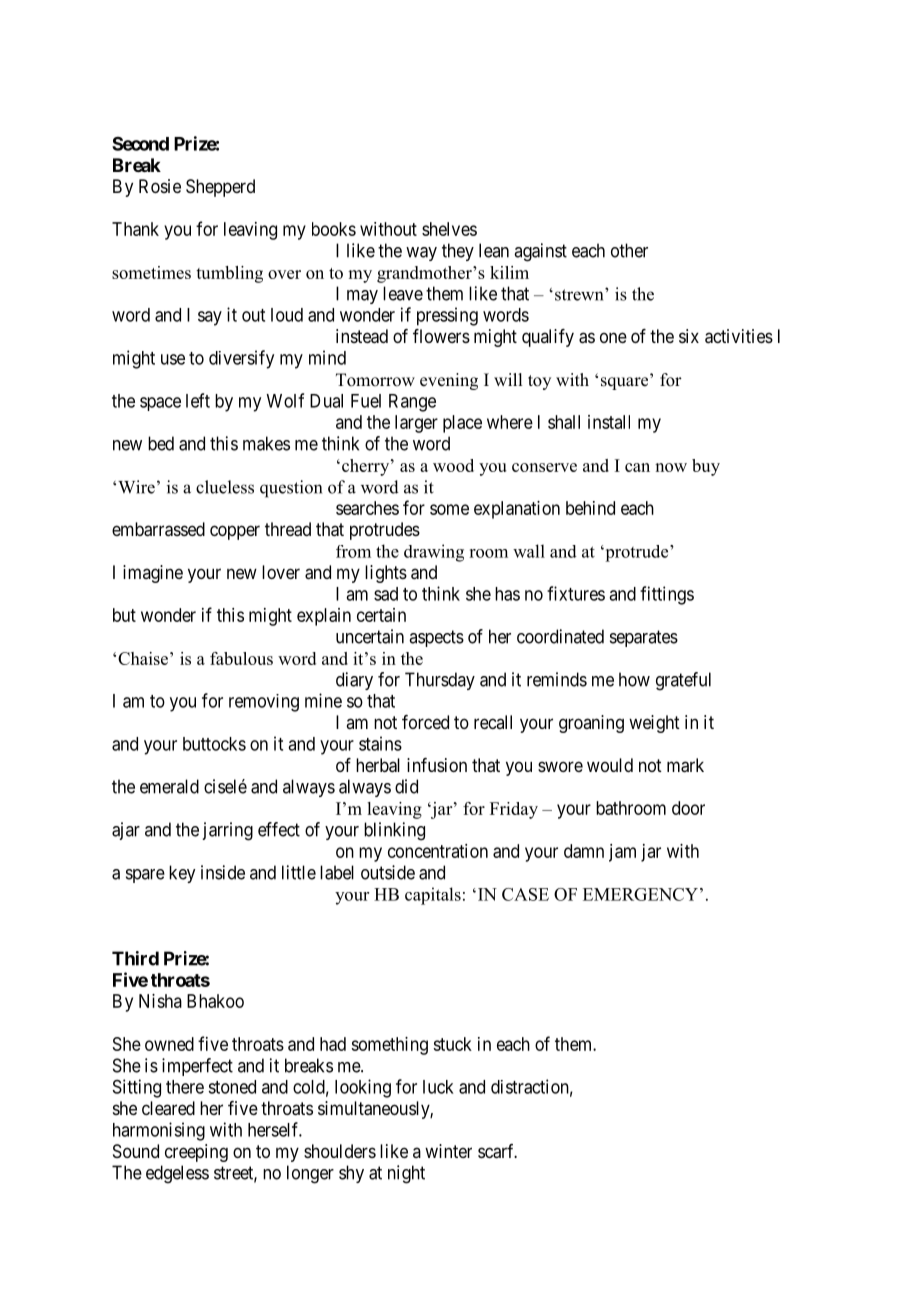 This document has width=924, height=1308. I want to click on fabulous, so click(241, 658).
